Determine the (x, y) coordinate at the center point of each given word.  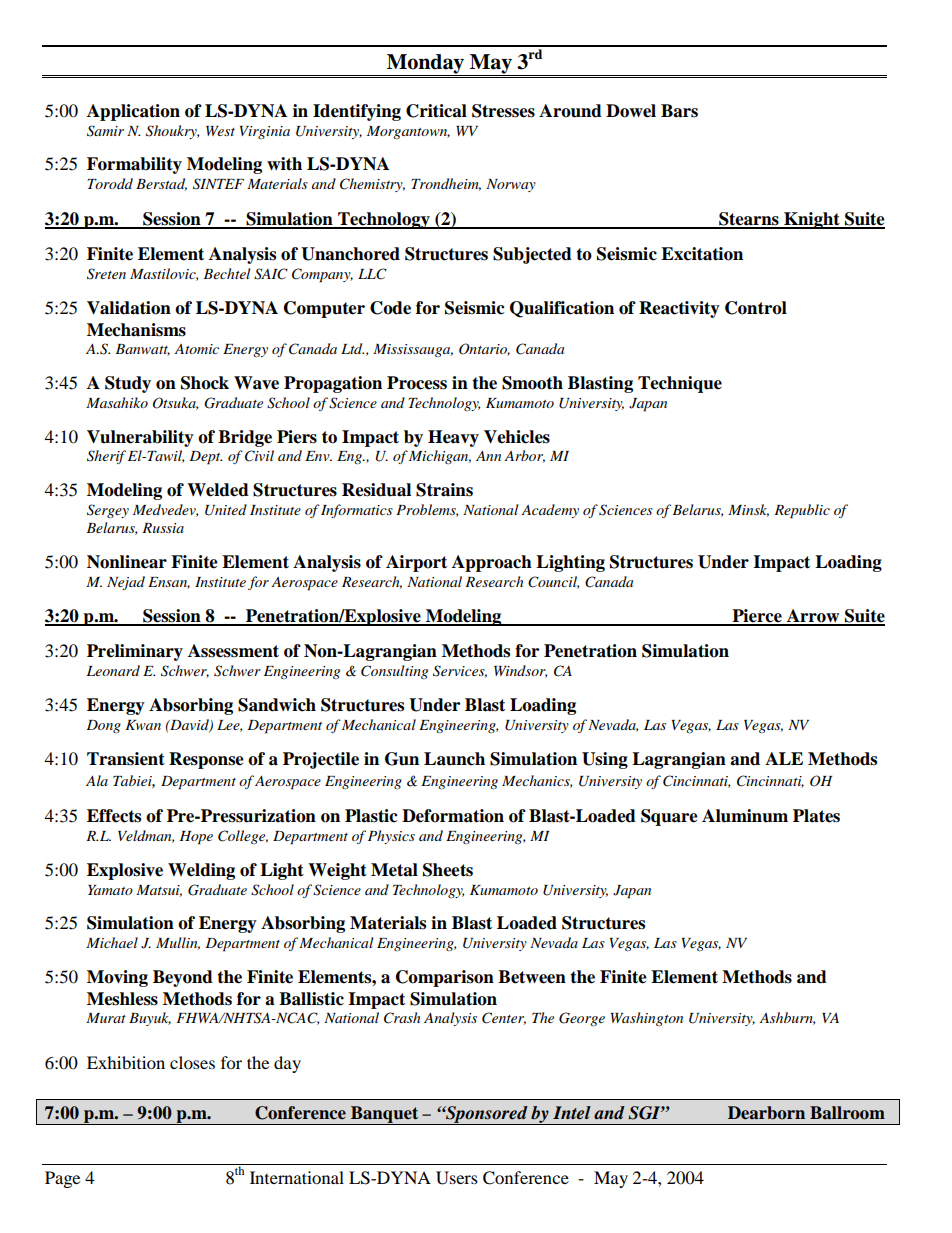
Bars (679, 111)
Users (457, 1178)
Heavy (453, 438)
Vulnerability (140, 438)
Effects (114, 816)
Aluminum (745, 816)
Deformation (453, 816)
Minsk (748, 510)
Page (62, 1179)
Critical (436, 111)
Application (133, 112)
